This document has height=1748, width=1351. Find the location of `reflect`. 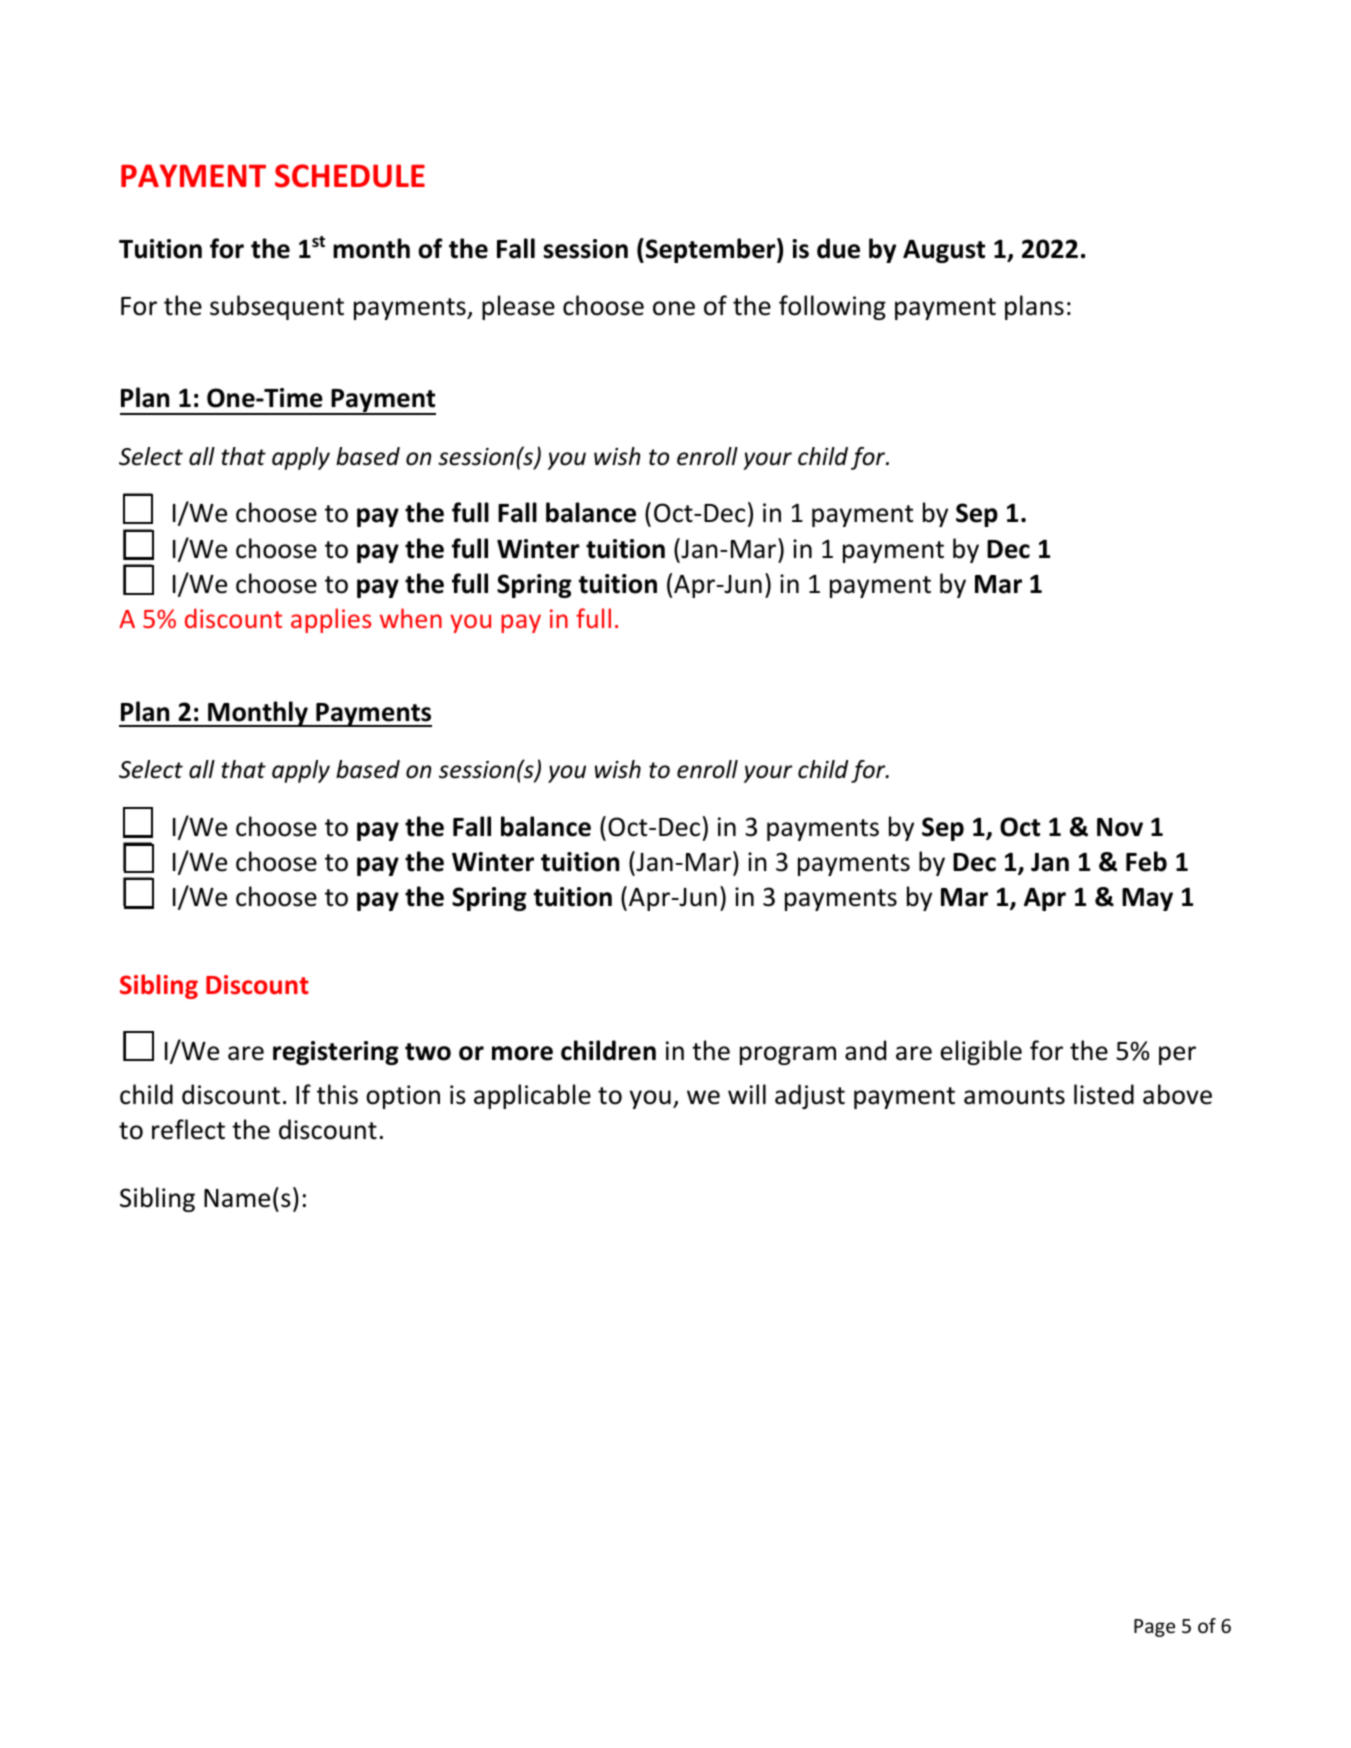

reflect is located at coordinates (188, 1129).
